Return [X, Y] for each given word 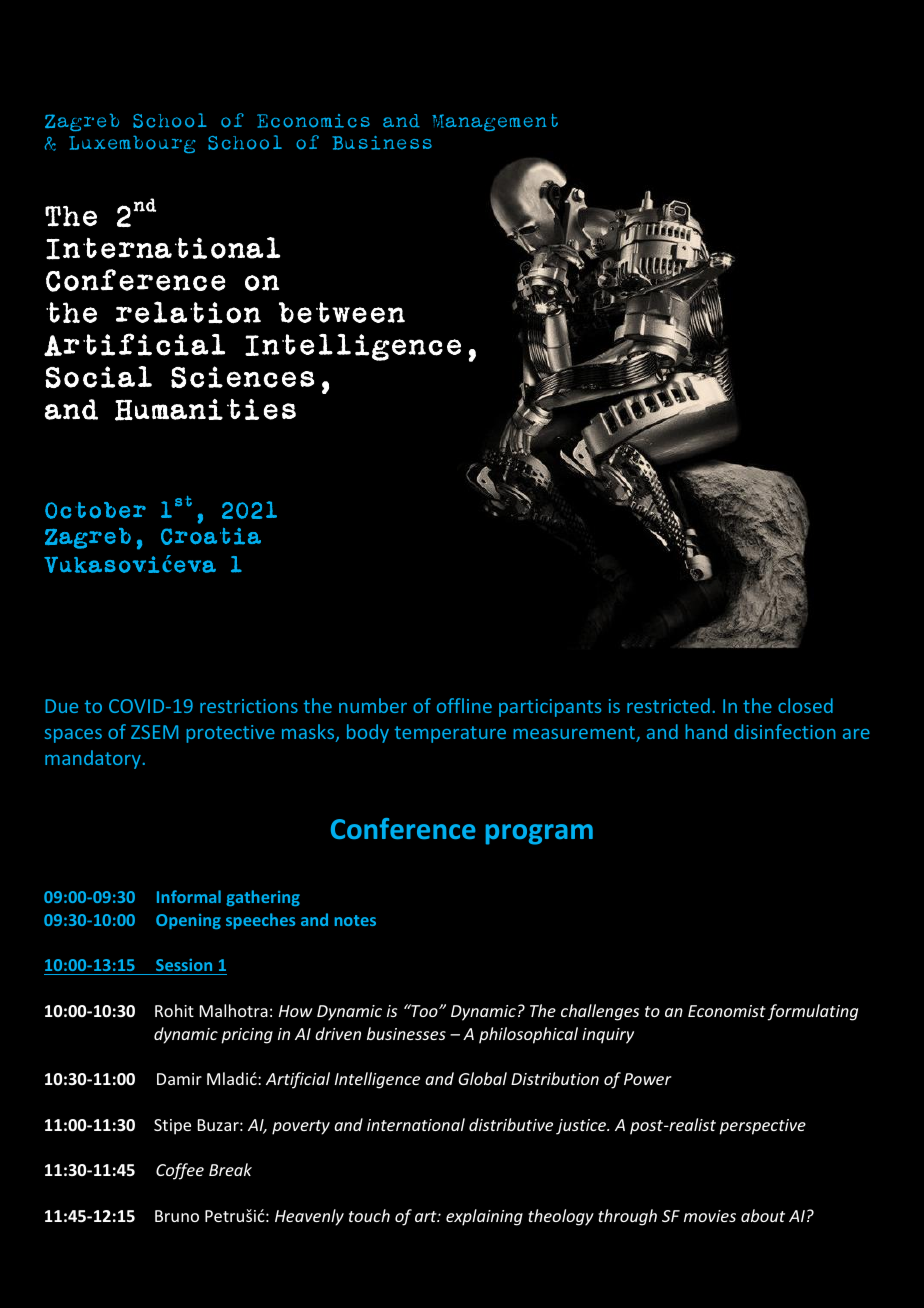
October [95, 510]
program [539, 834]
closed [805, 705]
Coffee [180, 1171]
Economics [313, 121]
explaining [484, 1217]
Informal [189, 896]
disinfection [785, 731]
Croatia [211, 536]
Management [495, 122]
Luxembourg [132, 144]
